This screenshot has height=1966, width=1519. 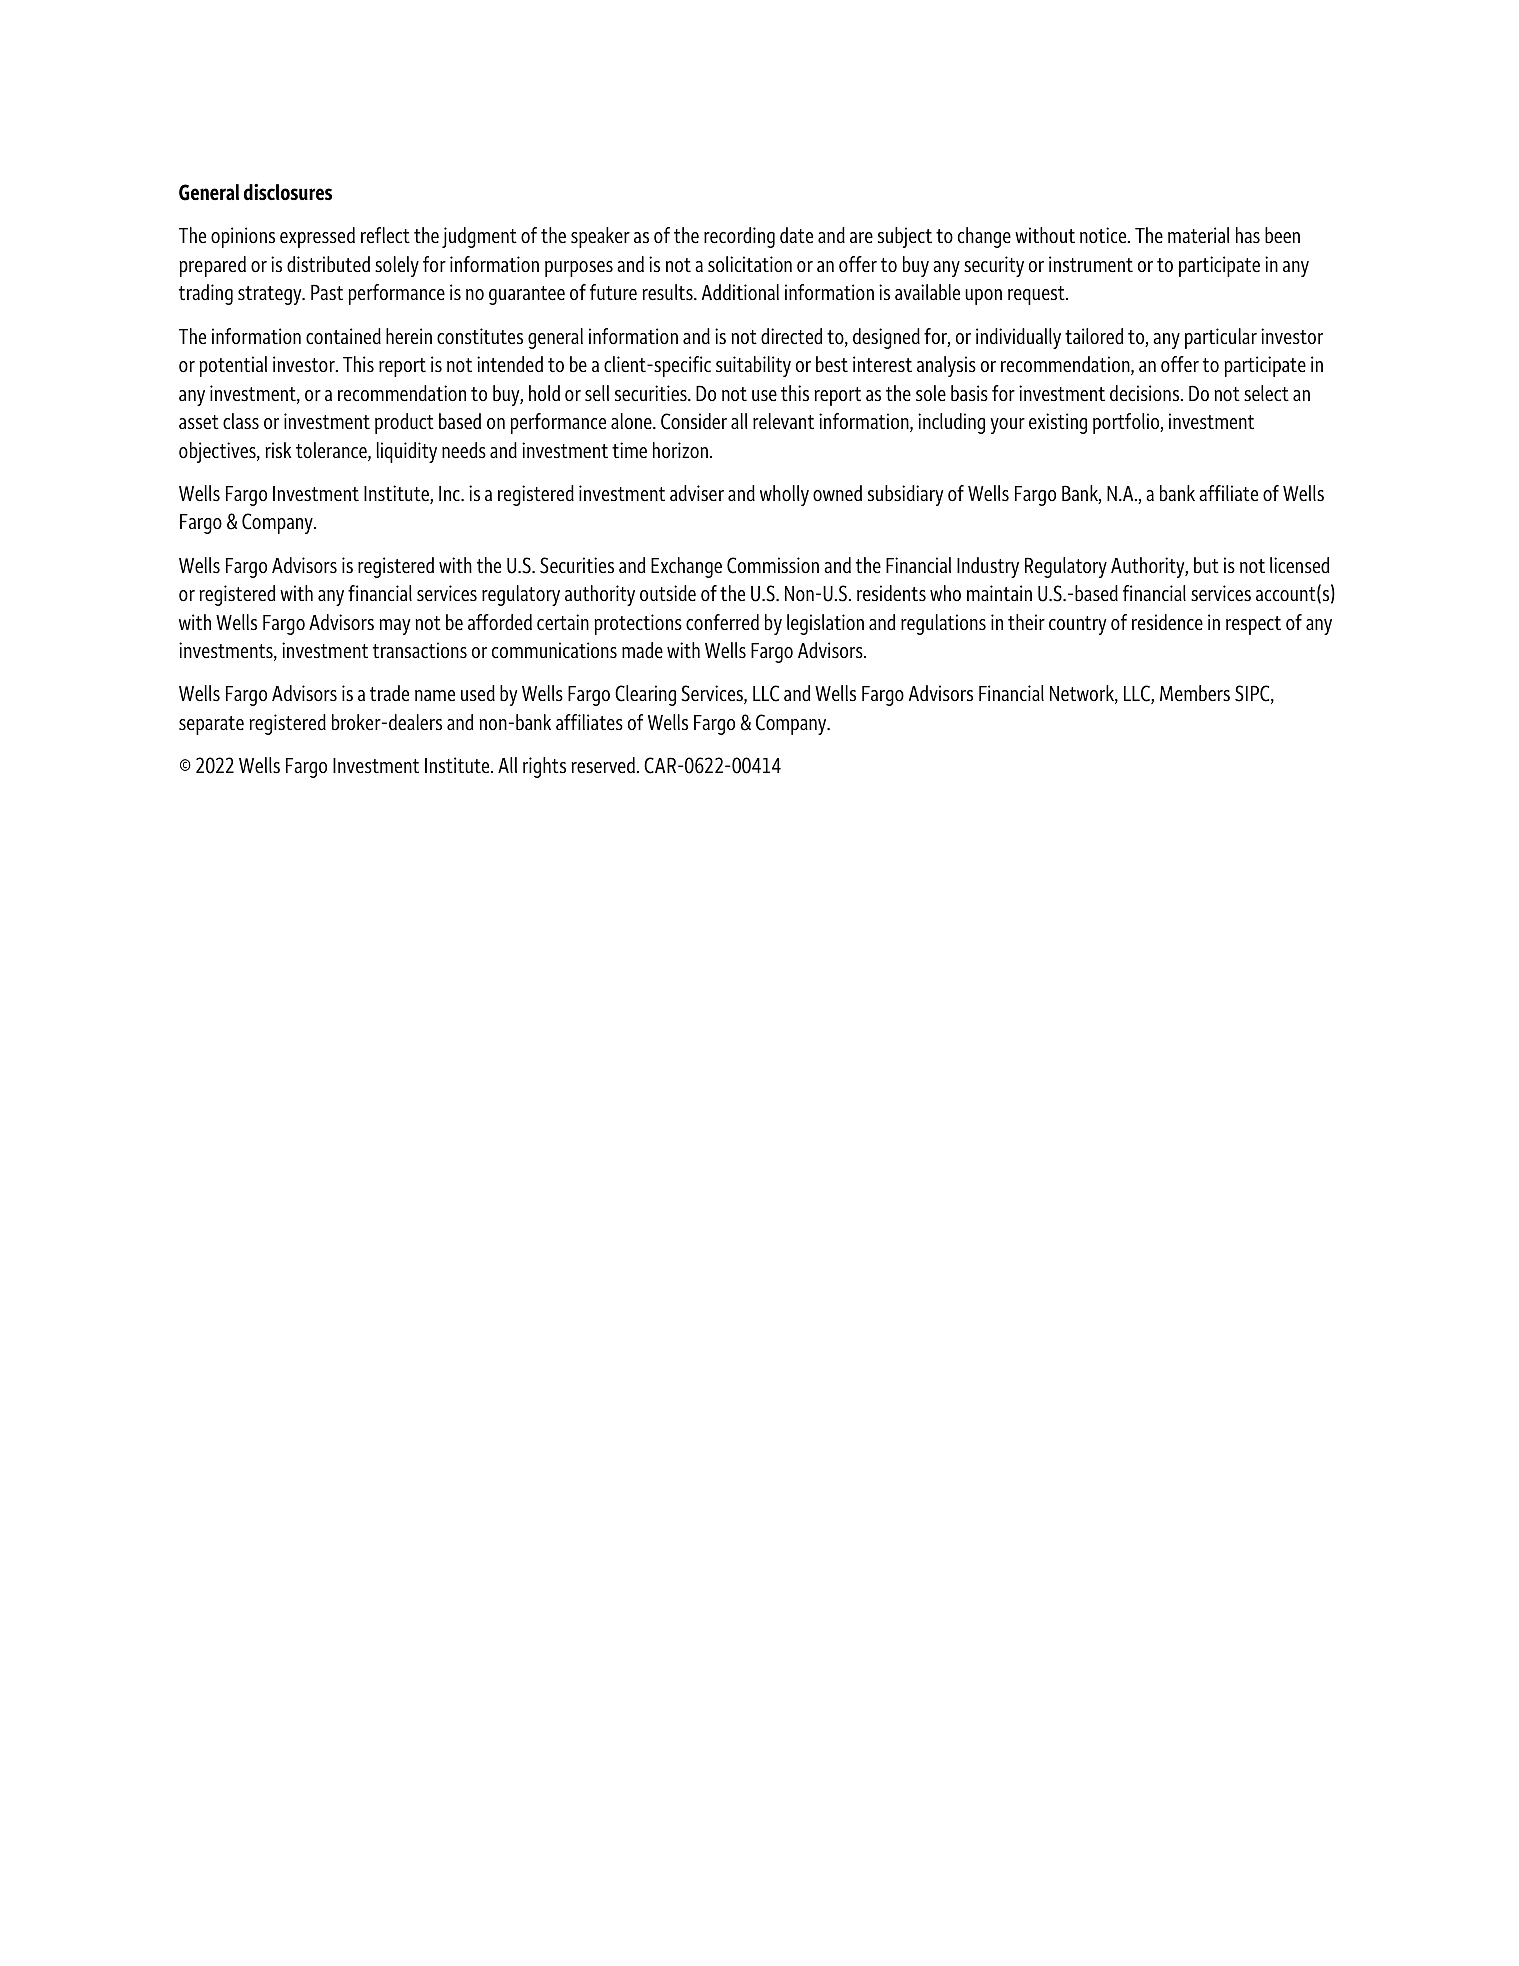 I want to click on disclosures, so click(x=288, y=192).
